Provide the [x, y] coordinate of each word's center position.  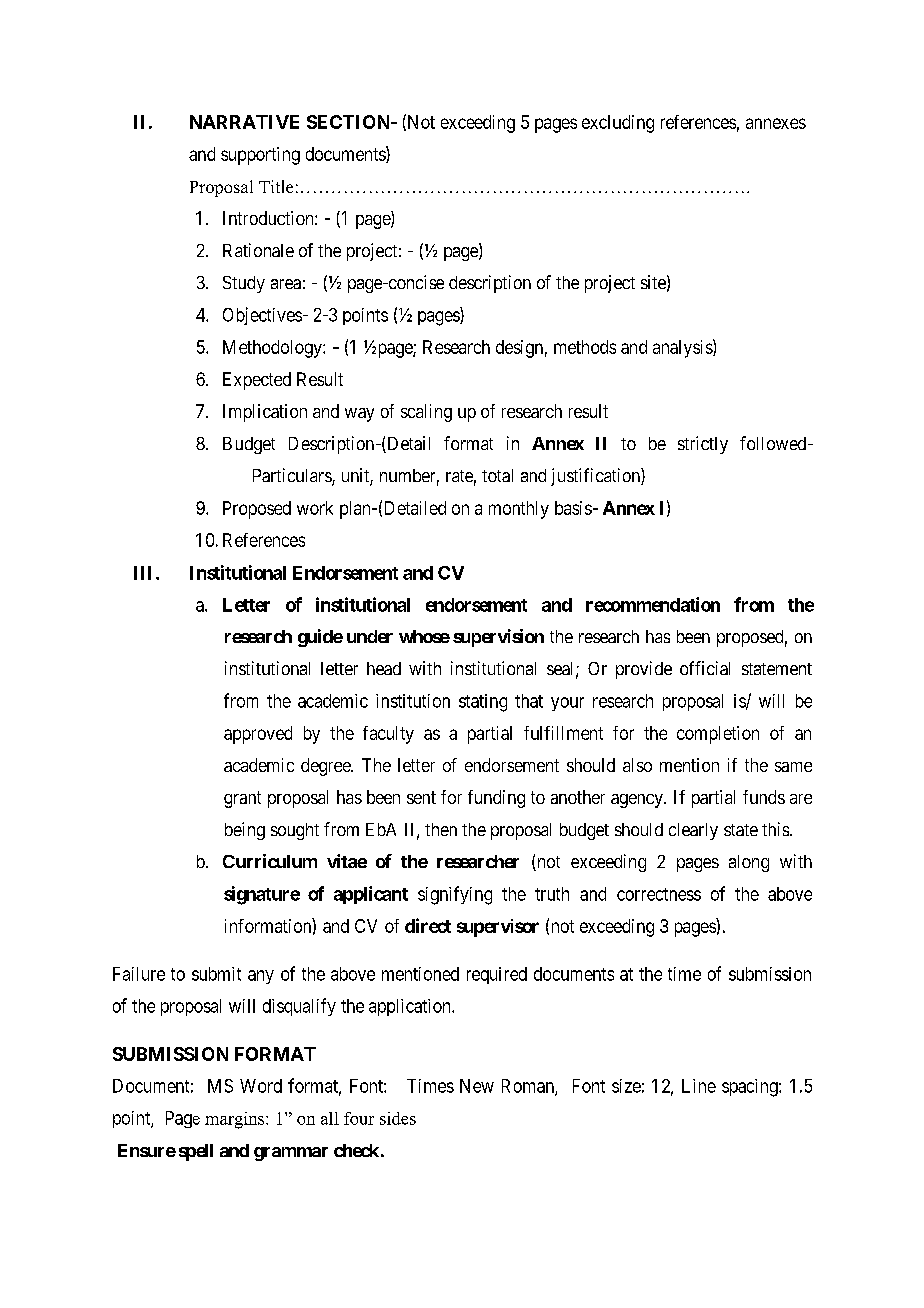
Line [699, 1086]
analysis [683, 348]
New [477, 1086]
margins [236, 1120]
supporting [260, 156]
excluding [618, 124]
